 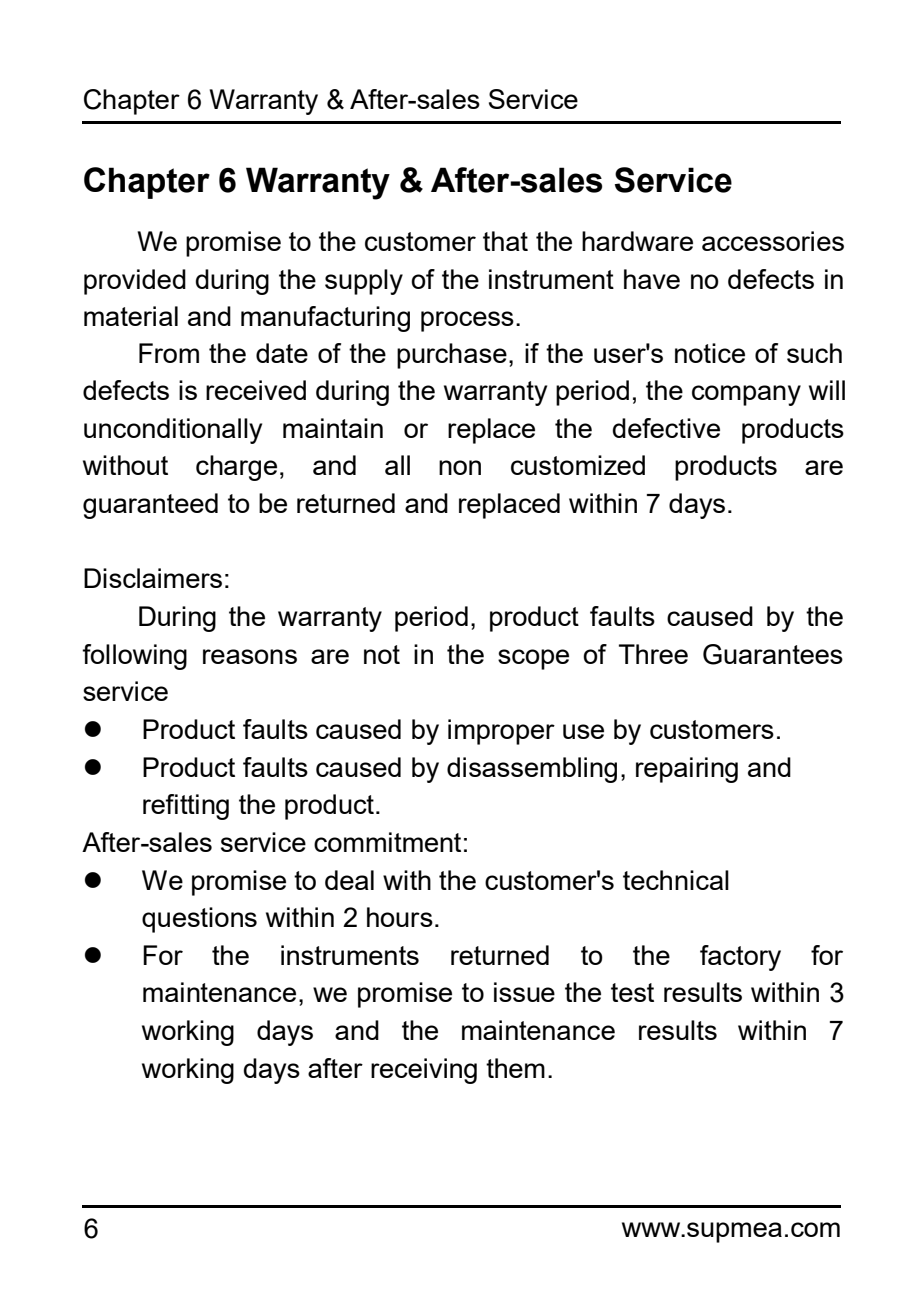 What do you see at coordinates (199, 920) in the document?
I see `questions` at bounding box center [199, 920].
